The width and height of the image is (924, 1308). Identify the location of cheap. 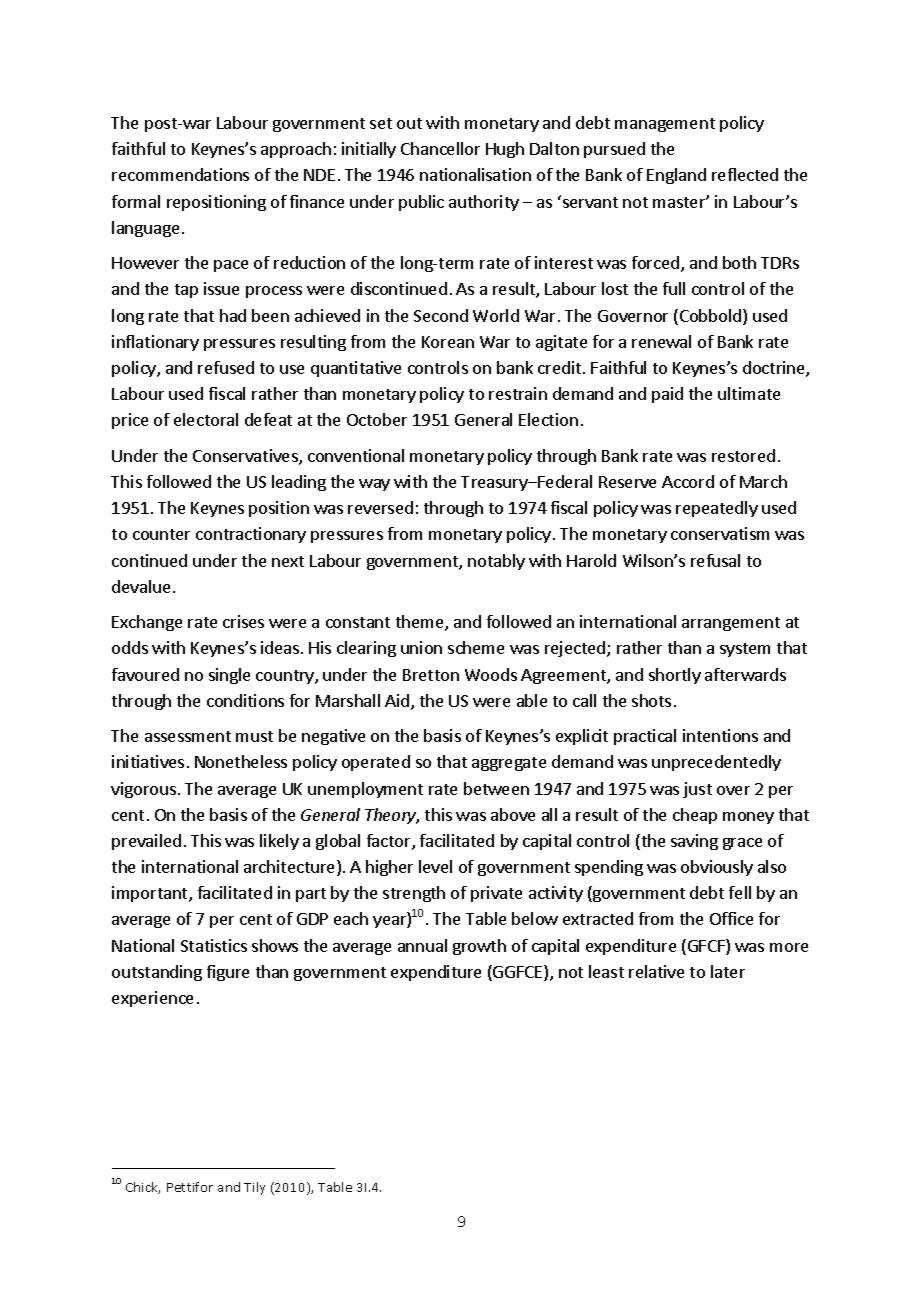
(695, 816).
